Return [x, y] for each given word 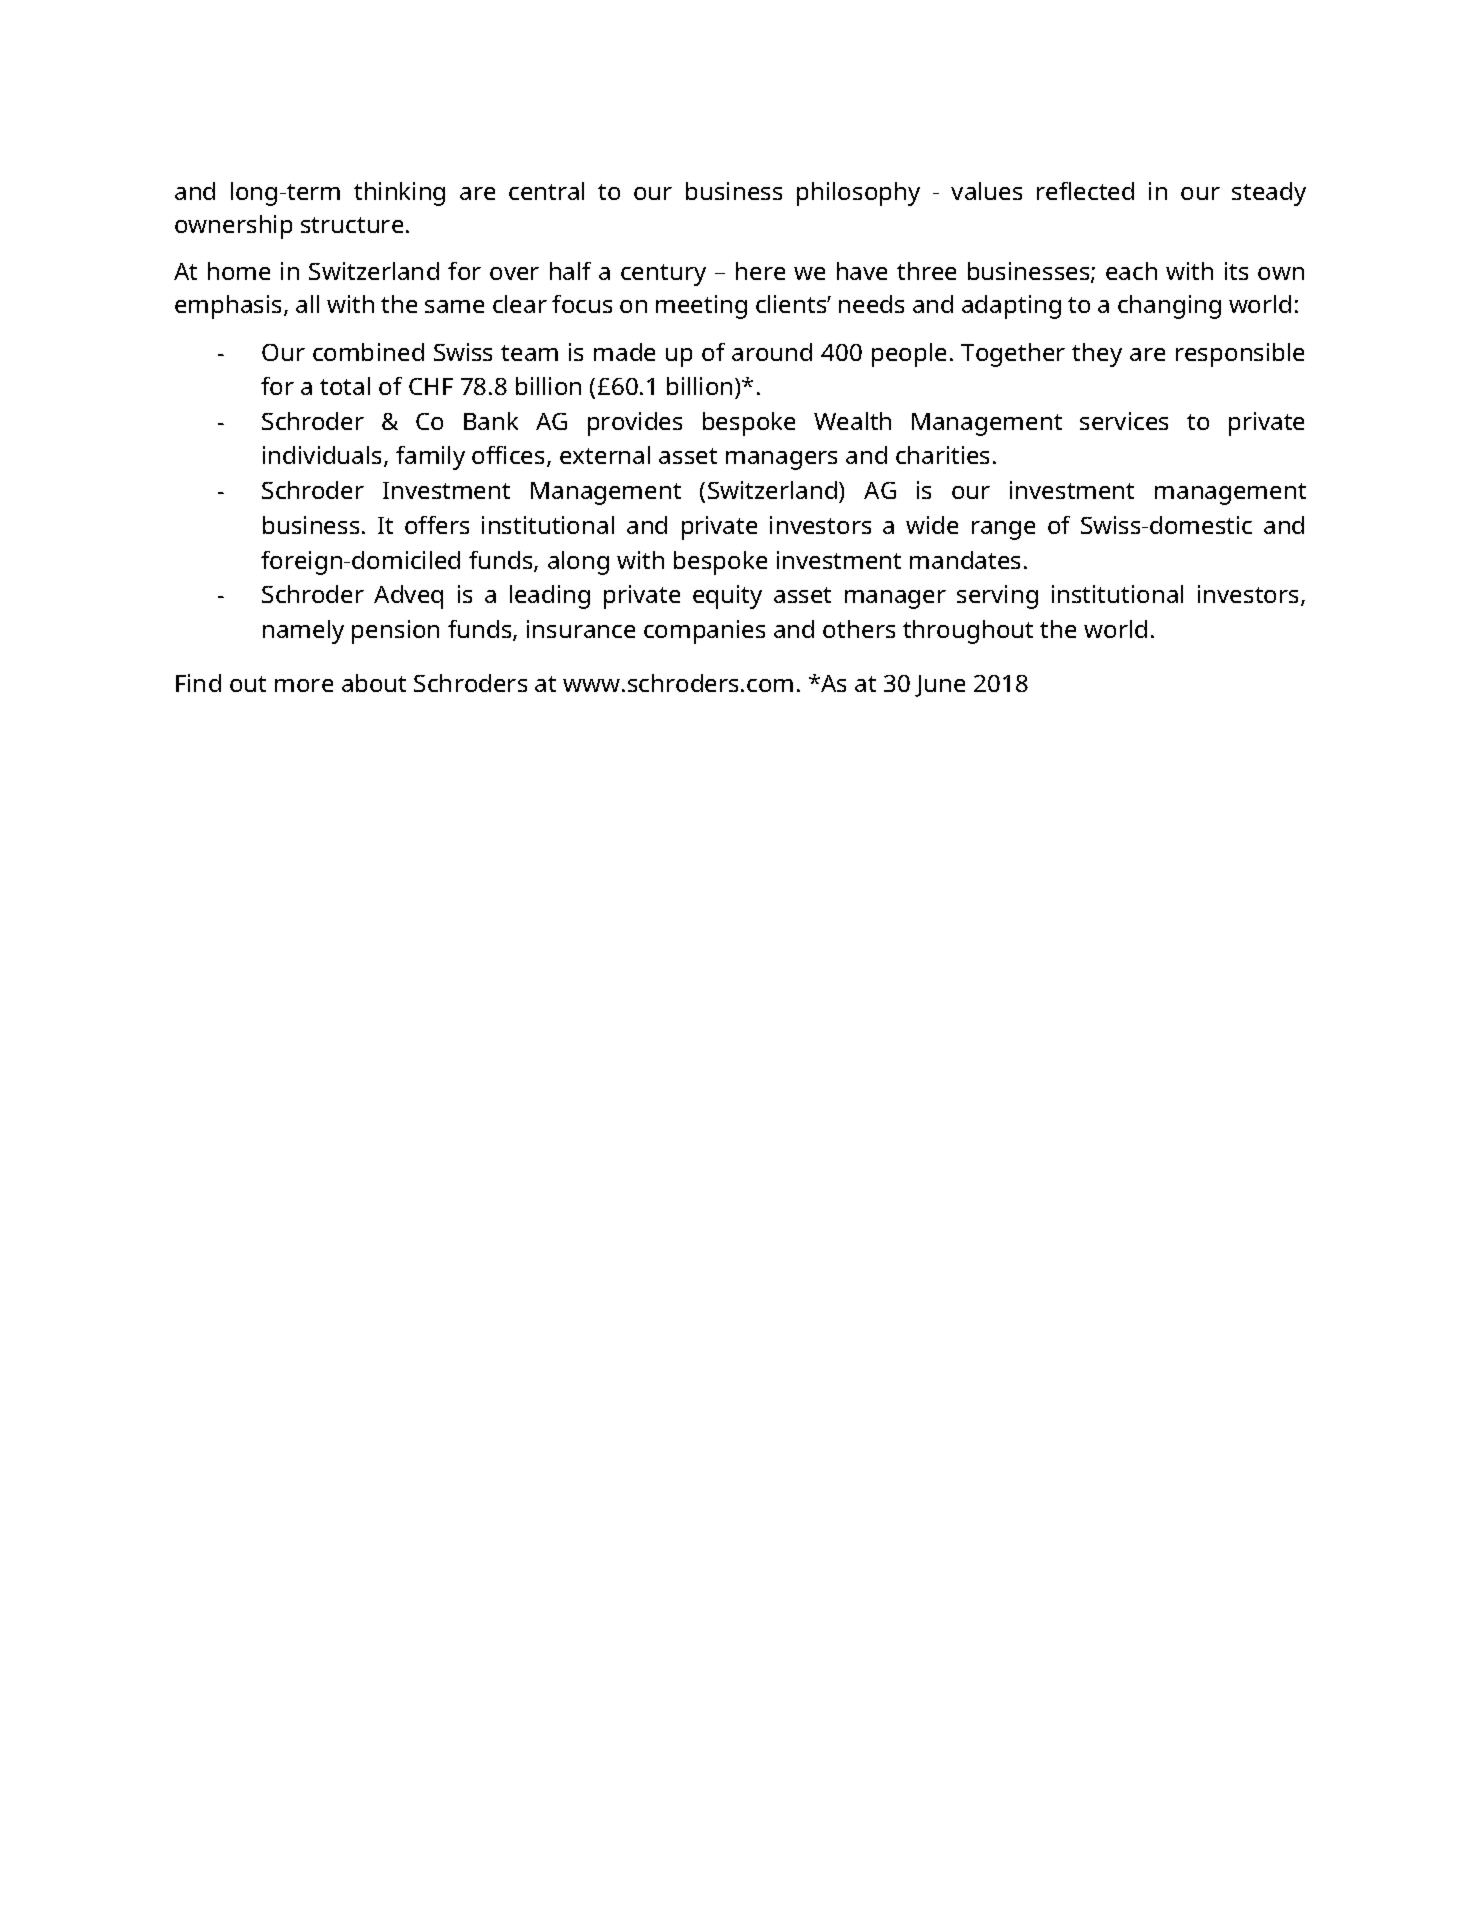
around [772, 352]
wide [932, 525]
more [304, 685]
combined [368, 352]
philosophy [858, 194]
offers [437, 525]
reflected [1085, 191]
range [1003, 530]
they [1097, 355]
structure [352, 225]
